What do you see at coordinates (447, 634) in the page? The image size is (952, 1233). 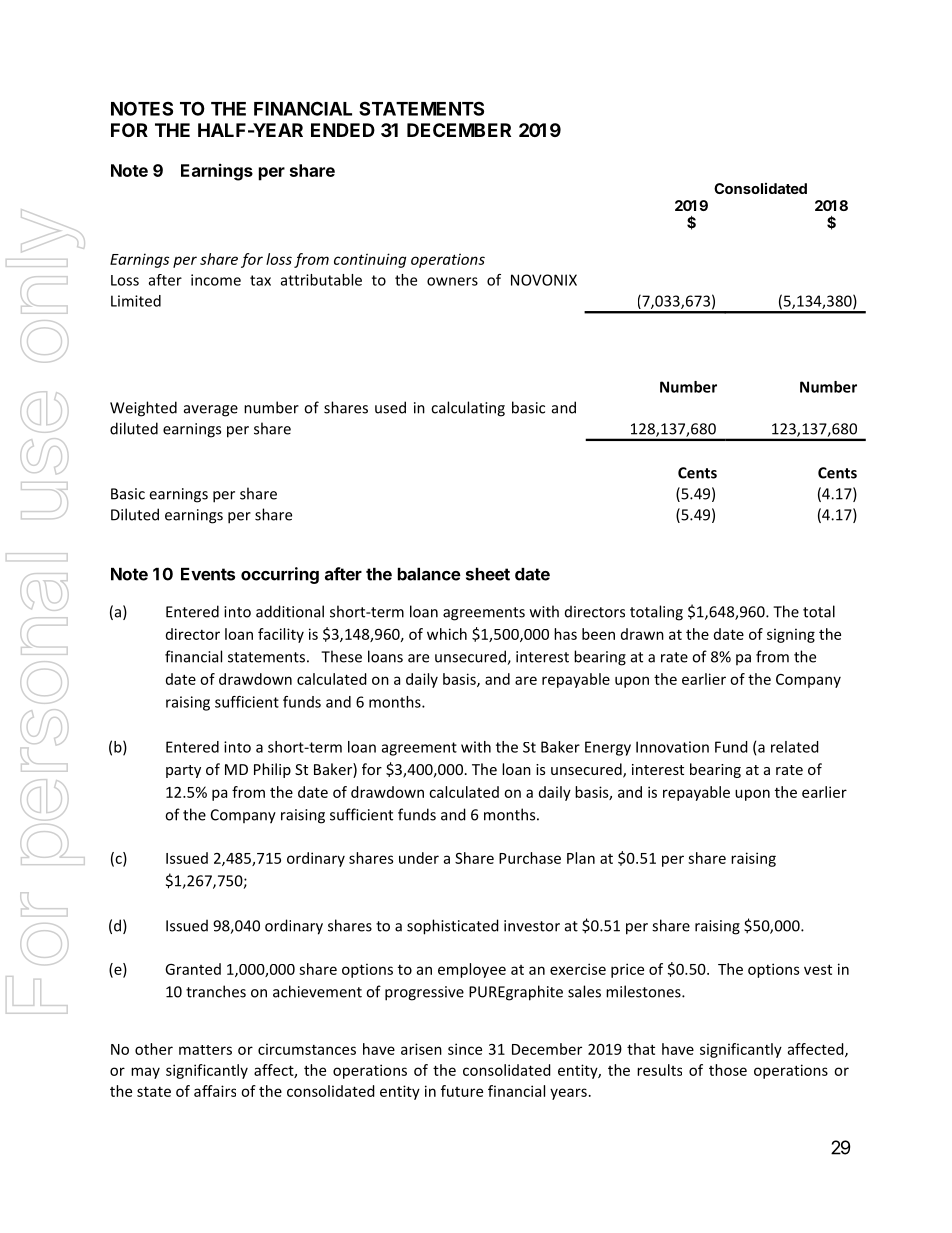 I see `which` at bounding box center [447, 634].
